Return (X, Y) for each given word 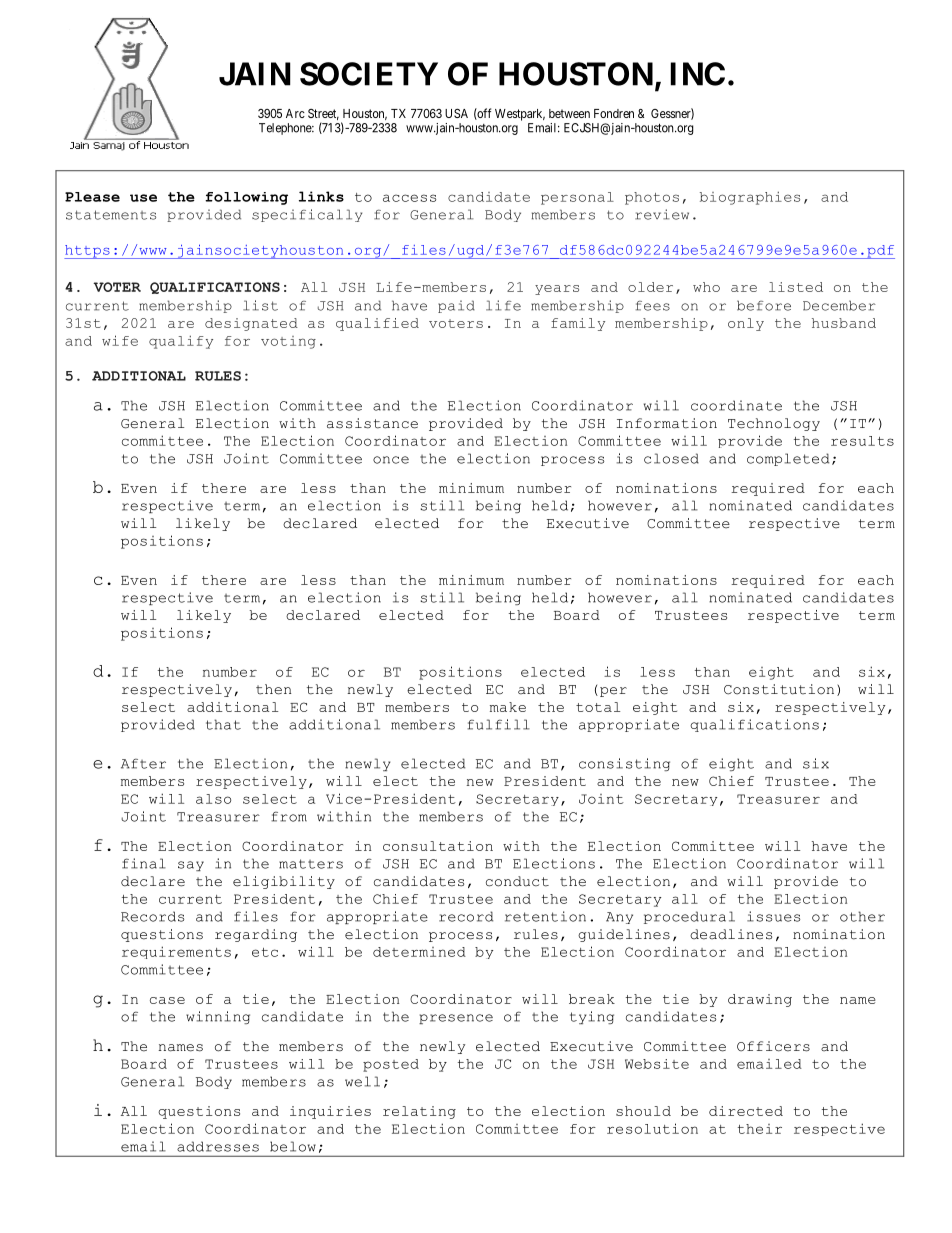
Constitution (779, 689)
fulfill (498, 724)
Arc (295, 113)
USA (456, 113)
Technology (774, 424)
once (391, 460)
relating (419, 1112)
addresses (218, 1146)
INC (698, 74)
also (213, 799)
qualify (181, 342)
